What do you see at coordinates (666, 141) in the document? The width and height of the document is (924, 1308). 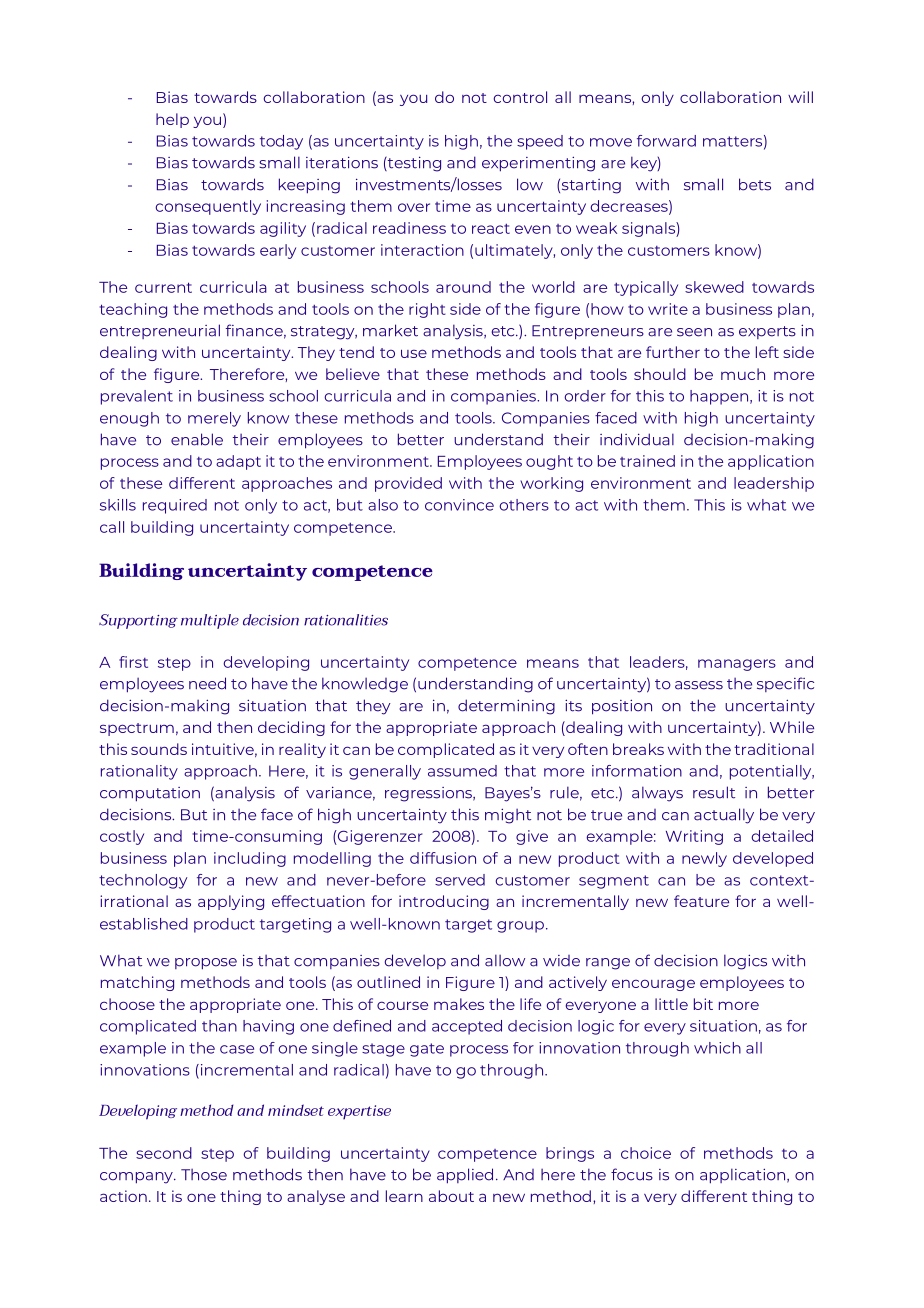 I see `forward` at bounding box center [666, 141].
